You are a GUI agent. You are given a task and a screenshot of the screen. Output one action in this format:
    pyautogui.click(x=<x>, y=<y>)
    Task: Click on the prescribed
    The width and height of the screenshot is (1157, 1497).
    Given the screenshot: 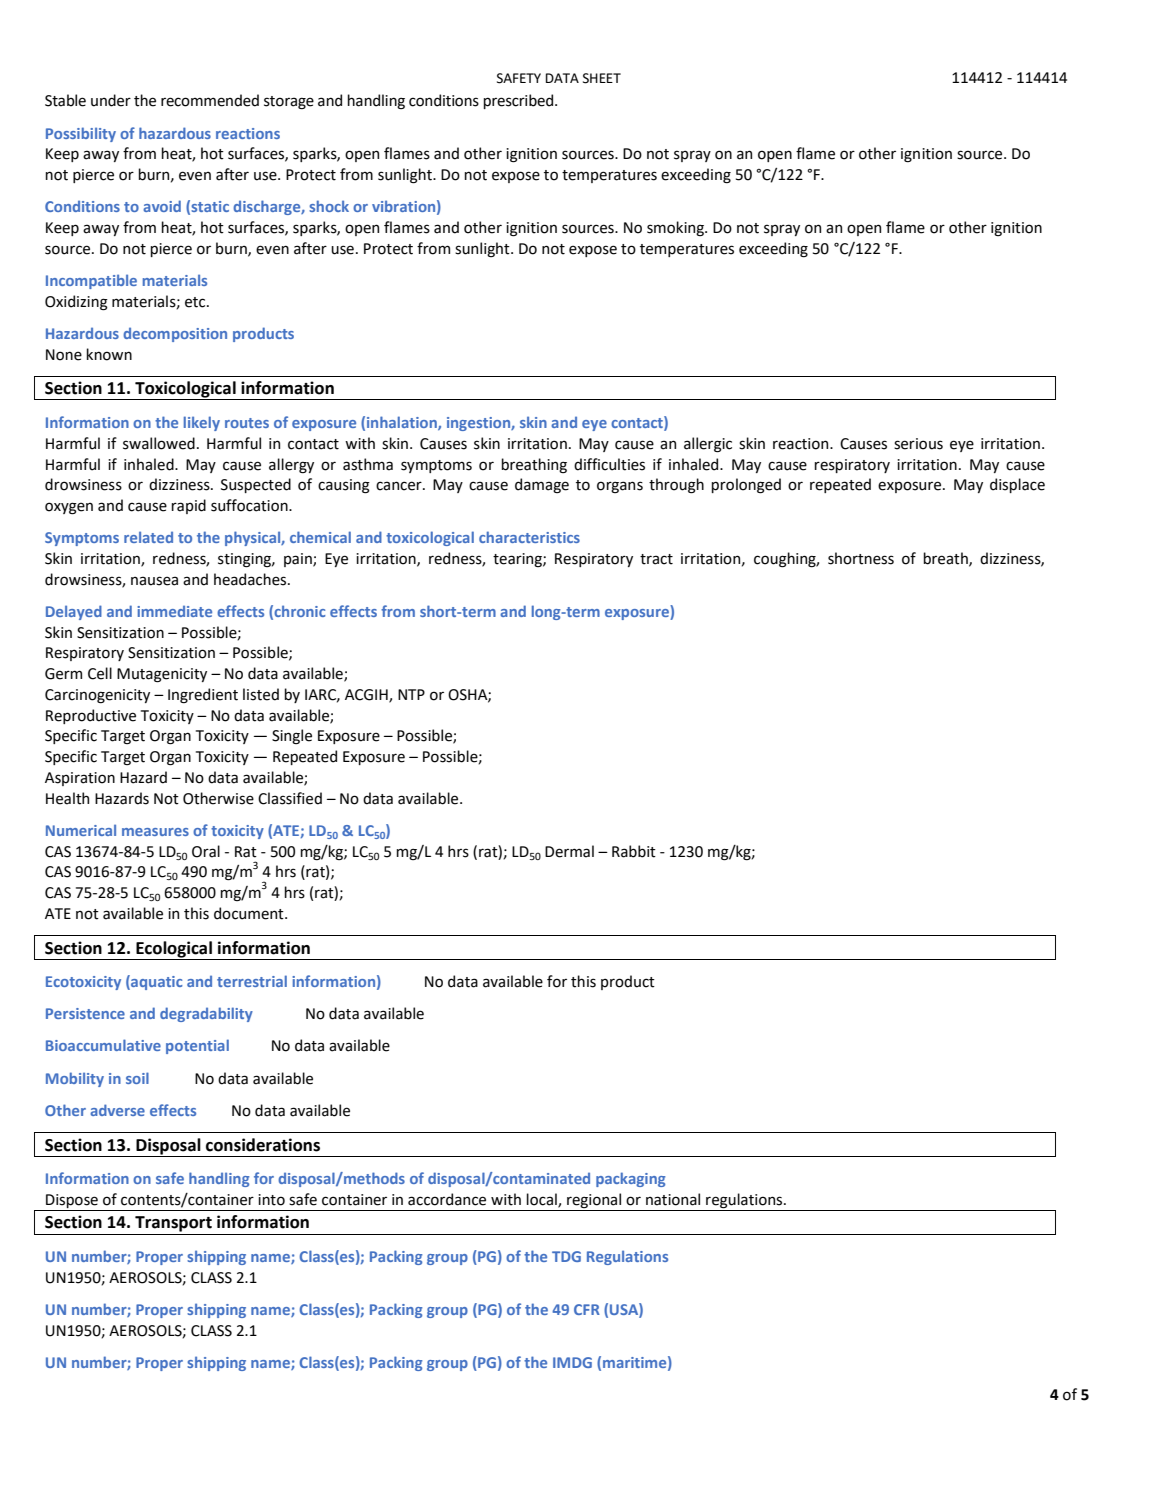 What is the action you would take?
    pyautogui.click(x=519, y=101)
